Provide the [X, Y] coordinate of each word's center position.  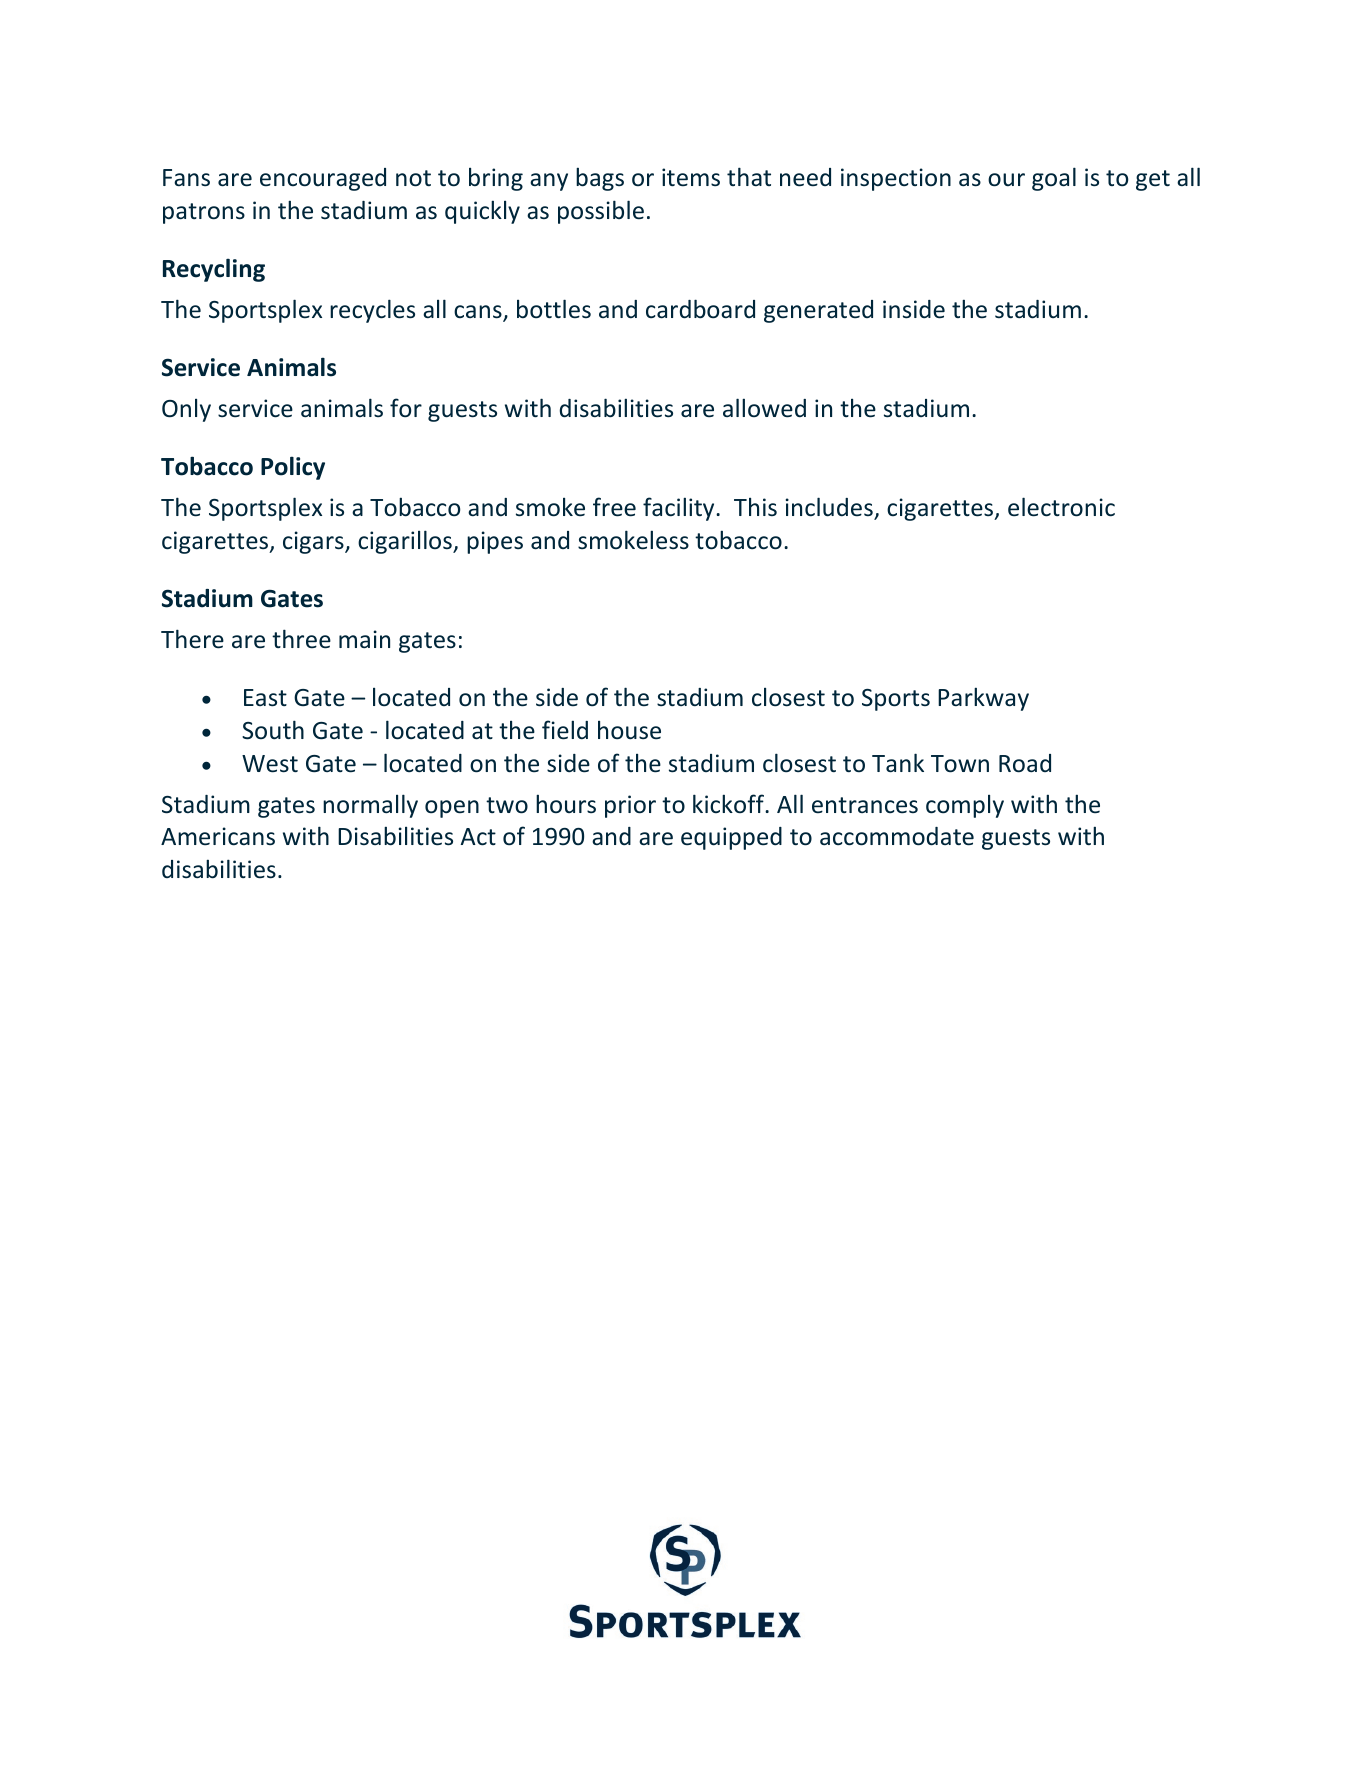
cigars [314, 542]
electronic [1061, 507]
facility [680, 509]
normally [370, 806]
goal [1054, 179]
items [691, 177]
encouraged [323, 179]
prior [630, 806]
